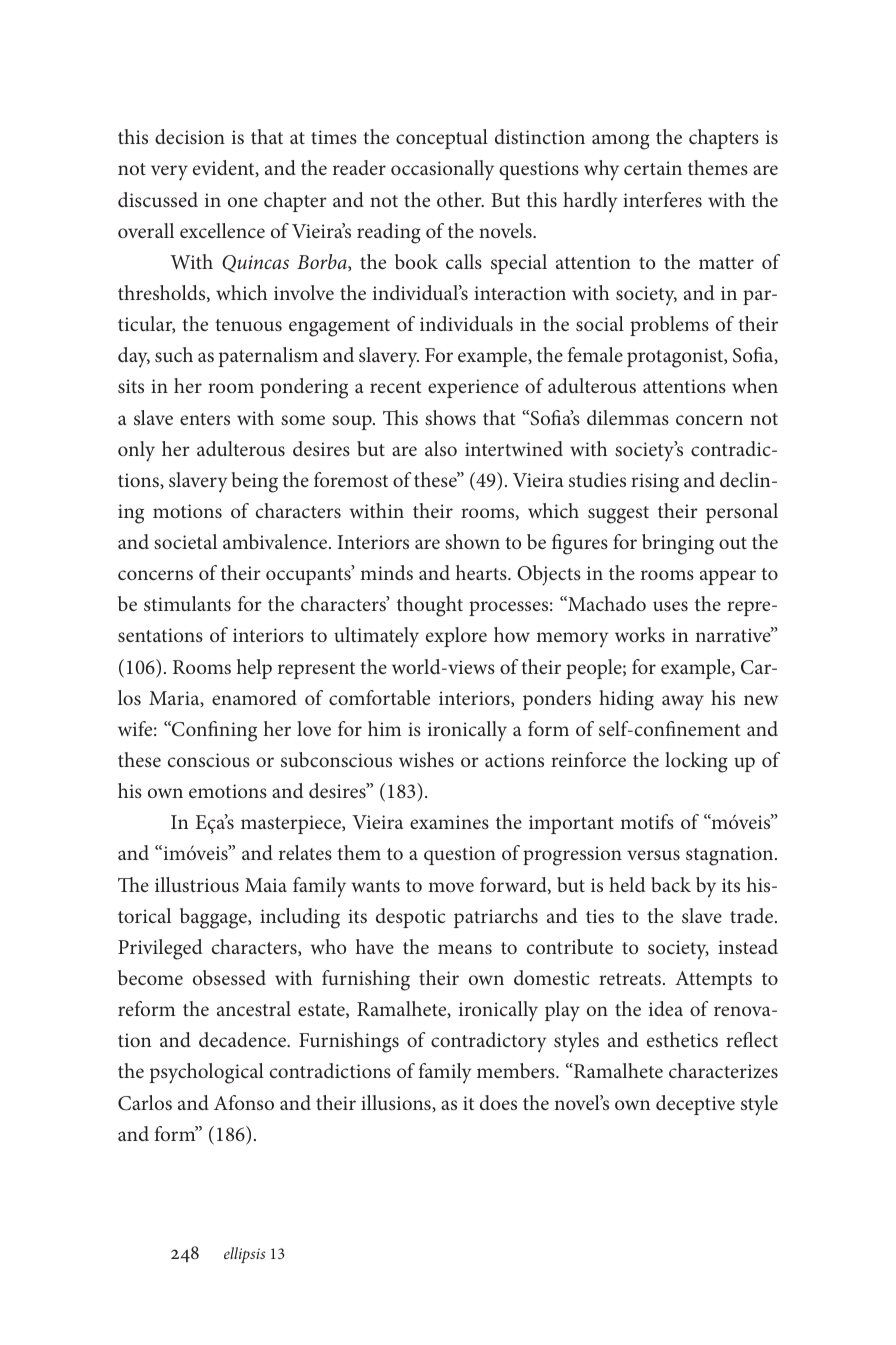 This image has height=1345, width=896. What do you see at coordinates (449, 822) in the image?
I see `examines` at bounding box center [449, 822].
